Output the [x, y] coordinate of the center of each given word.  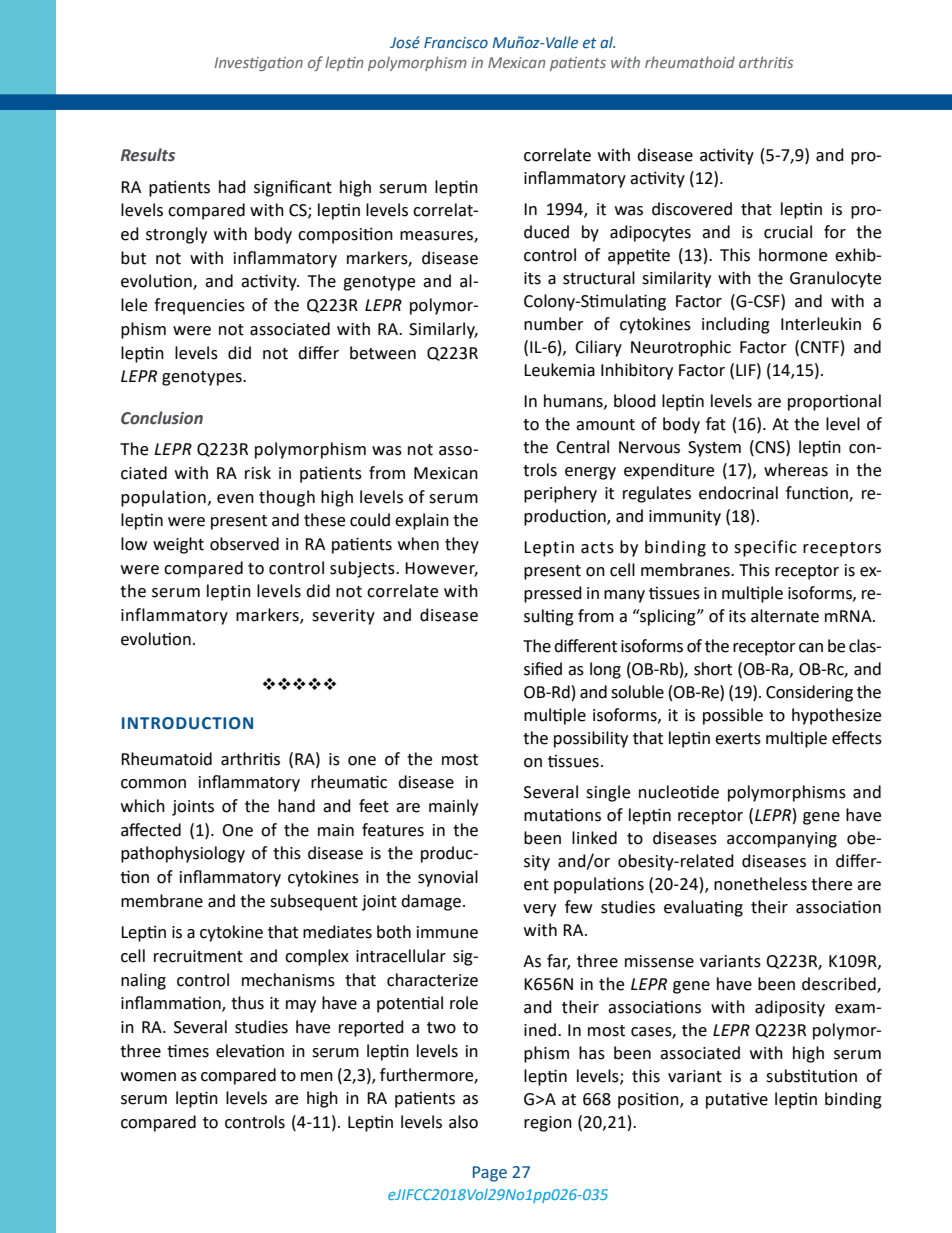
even [235, 499]
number [554, 324]
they [462, 545]
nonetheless [760, 884]
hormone [793, 255]
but [133, 258]
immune [447, 932]
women [148, 1077]
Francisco [456, 42]
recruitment [198, 956]
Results [148, 155]
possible [733, 716]
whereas [796, 470]
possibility [591, 739]
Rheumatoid [166, 759]
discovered [692, 209]
